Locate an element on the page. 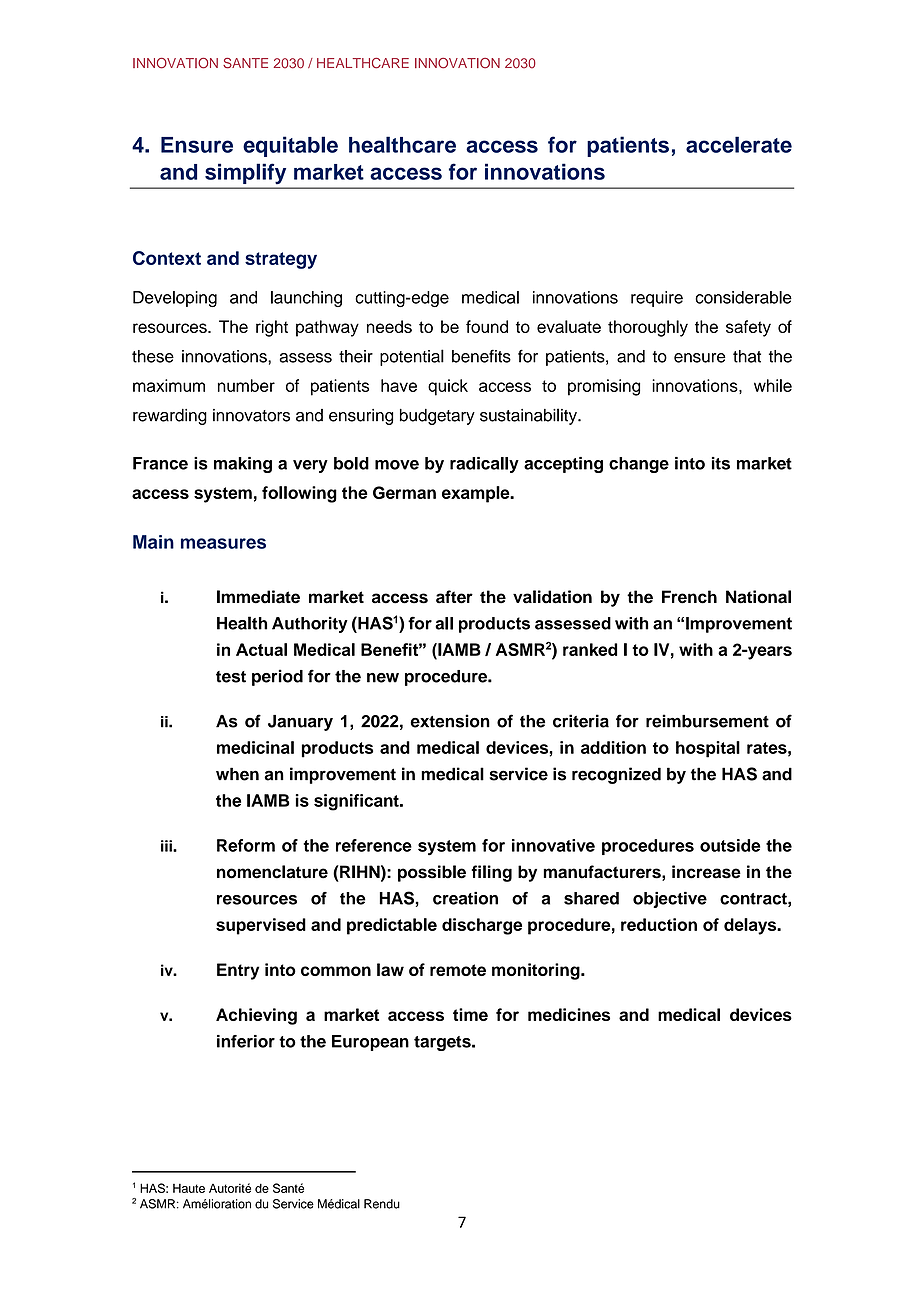 Image resolution: width=924 pixels, height=1308 pixels. discharge is located at coordinates (482, 926).
